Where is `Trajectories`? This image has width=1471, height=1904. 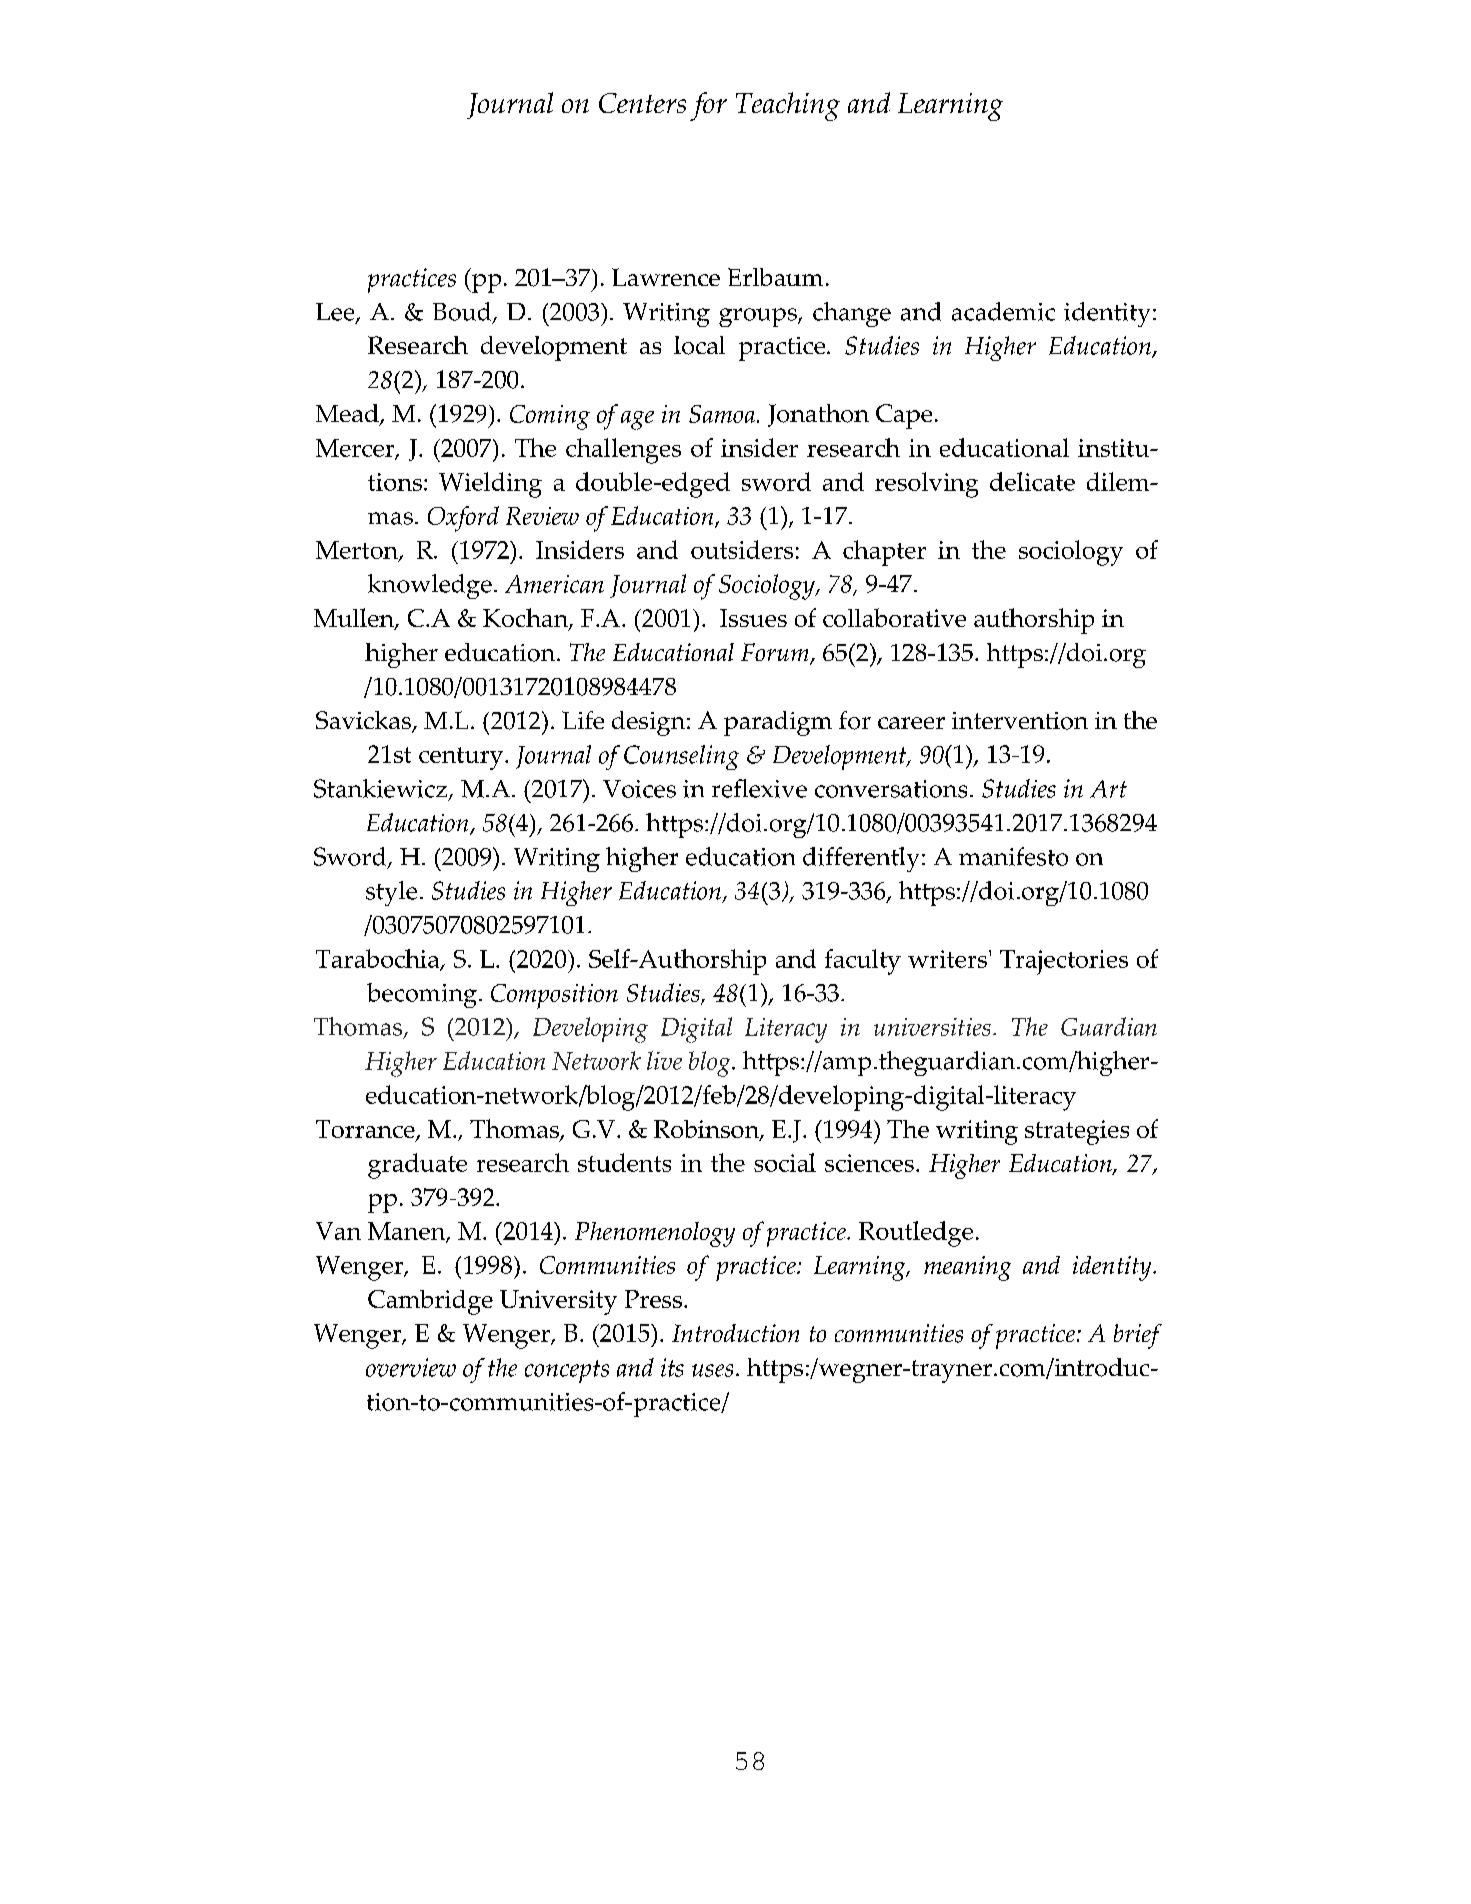
Trajectories is located at coordinates (1064, 962).
